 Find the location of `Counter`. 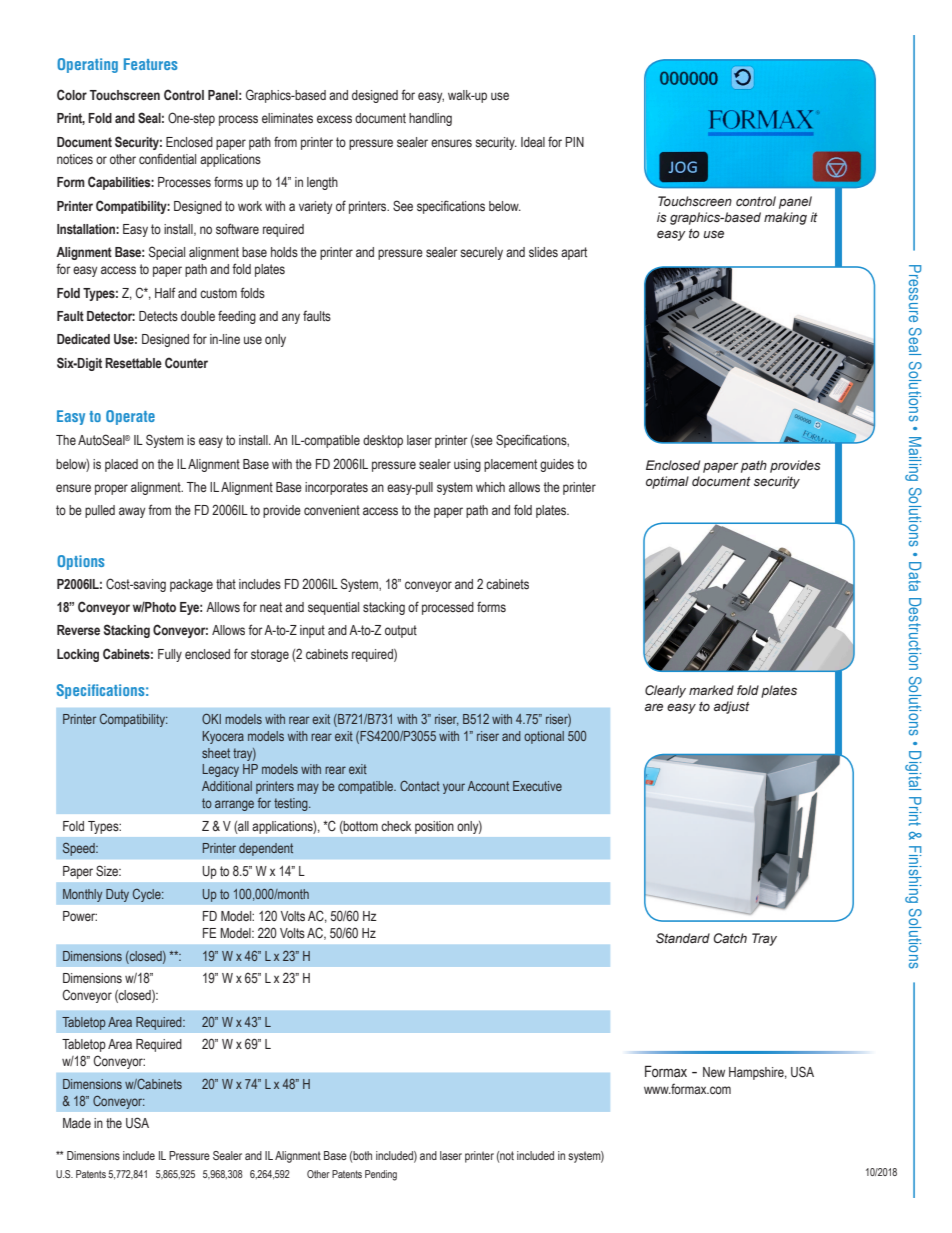

Counter is located at coordinates (186, 362).
